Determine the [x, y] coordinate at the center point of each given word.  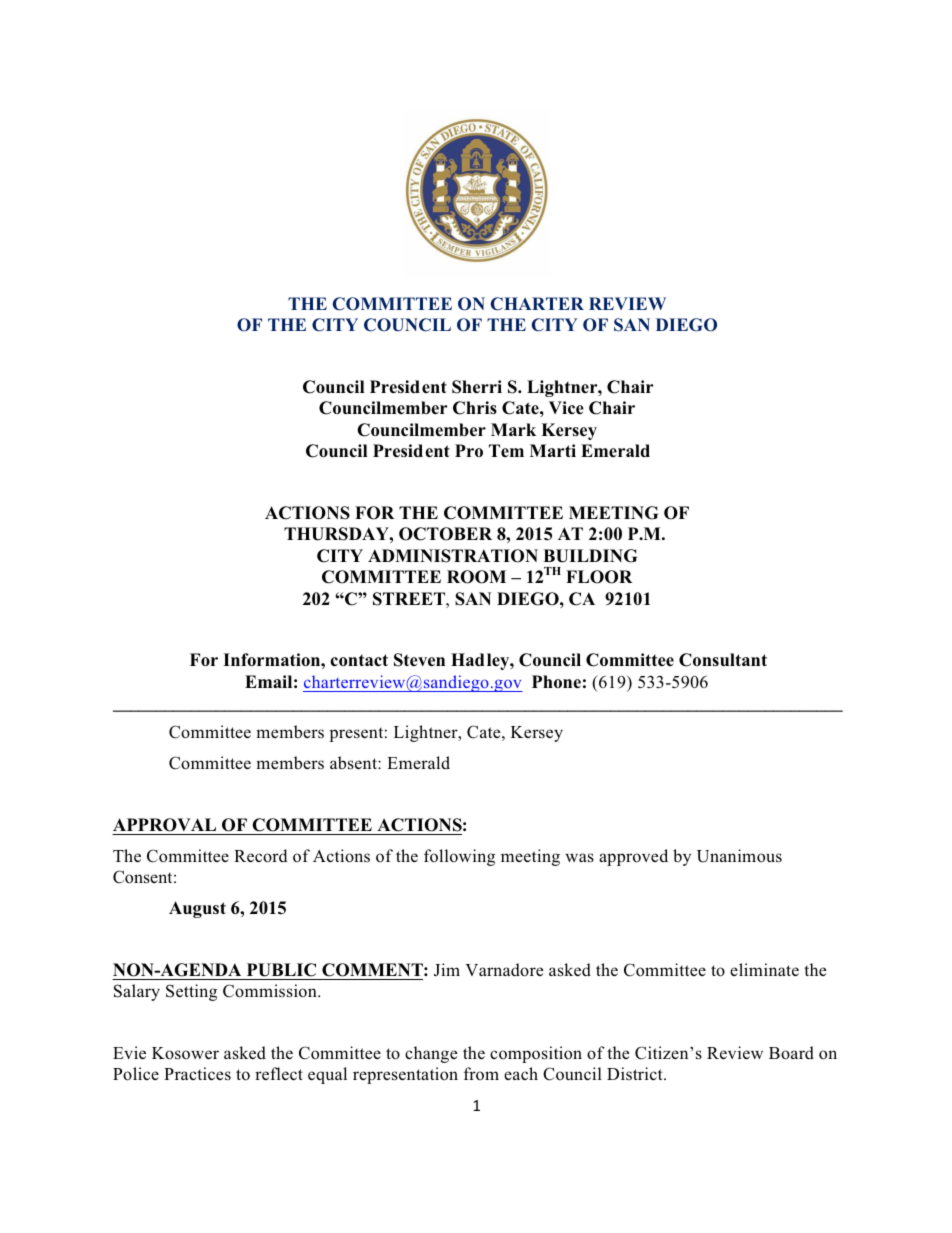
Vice [566, 407]
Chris [475, 408]
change [431, 1054]
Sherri [477, 387]
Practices [197, 1073]
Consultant [723, 660]
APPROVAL [164, 825]
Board [791, 1053]
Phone [556, 682]
